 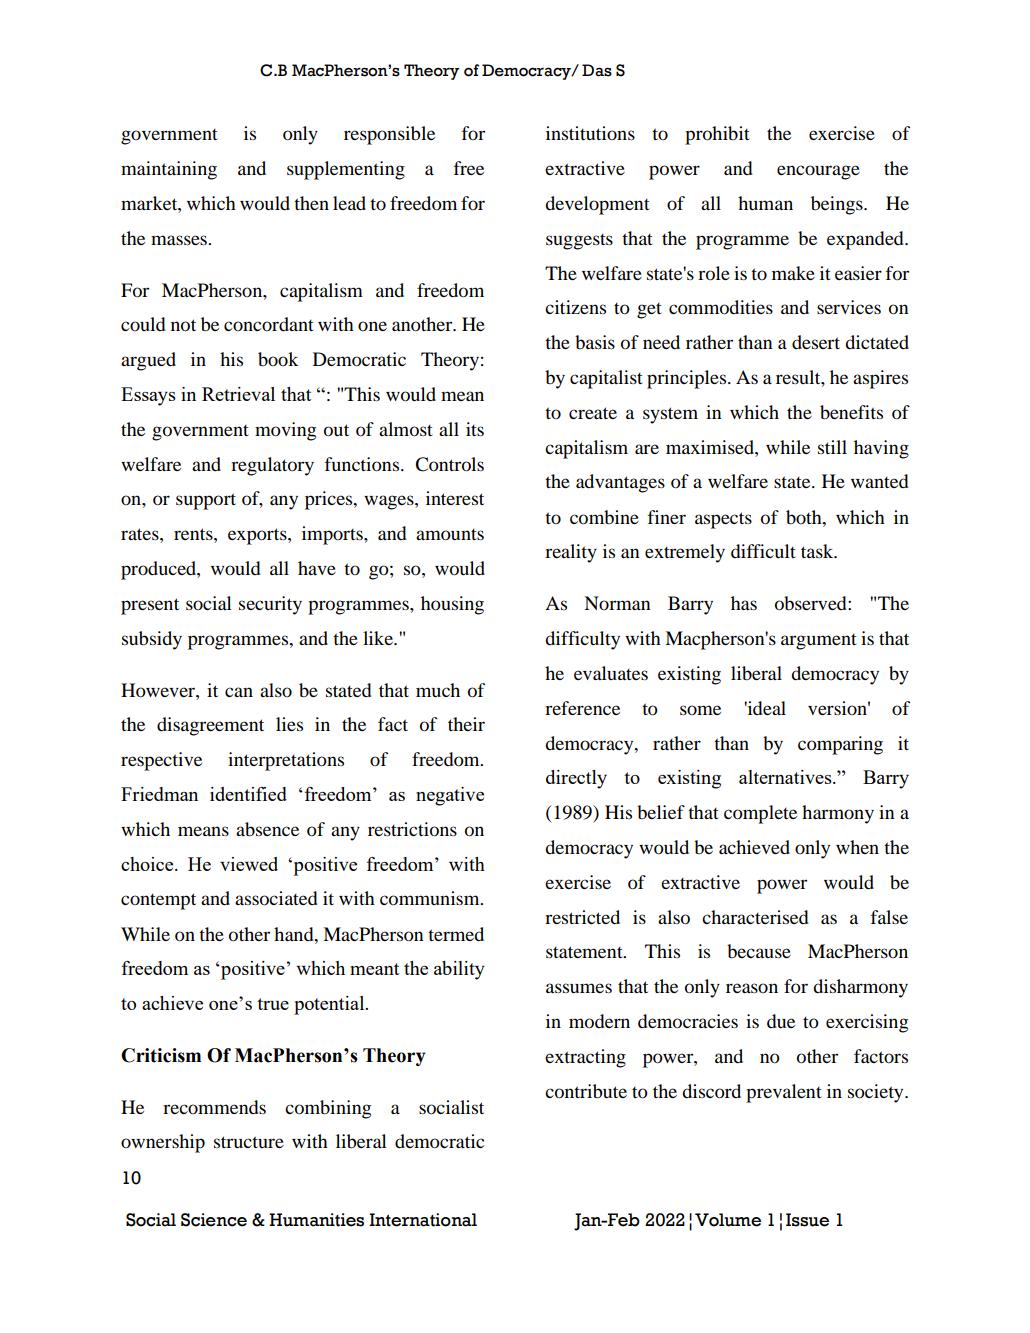 What do you see at coordinates (595, 342) in the screenshot?
I see `basis` at bounding box center [595, 342].
